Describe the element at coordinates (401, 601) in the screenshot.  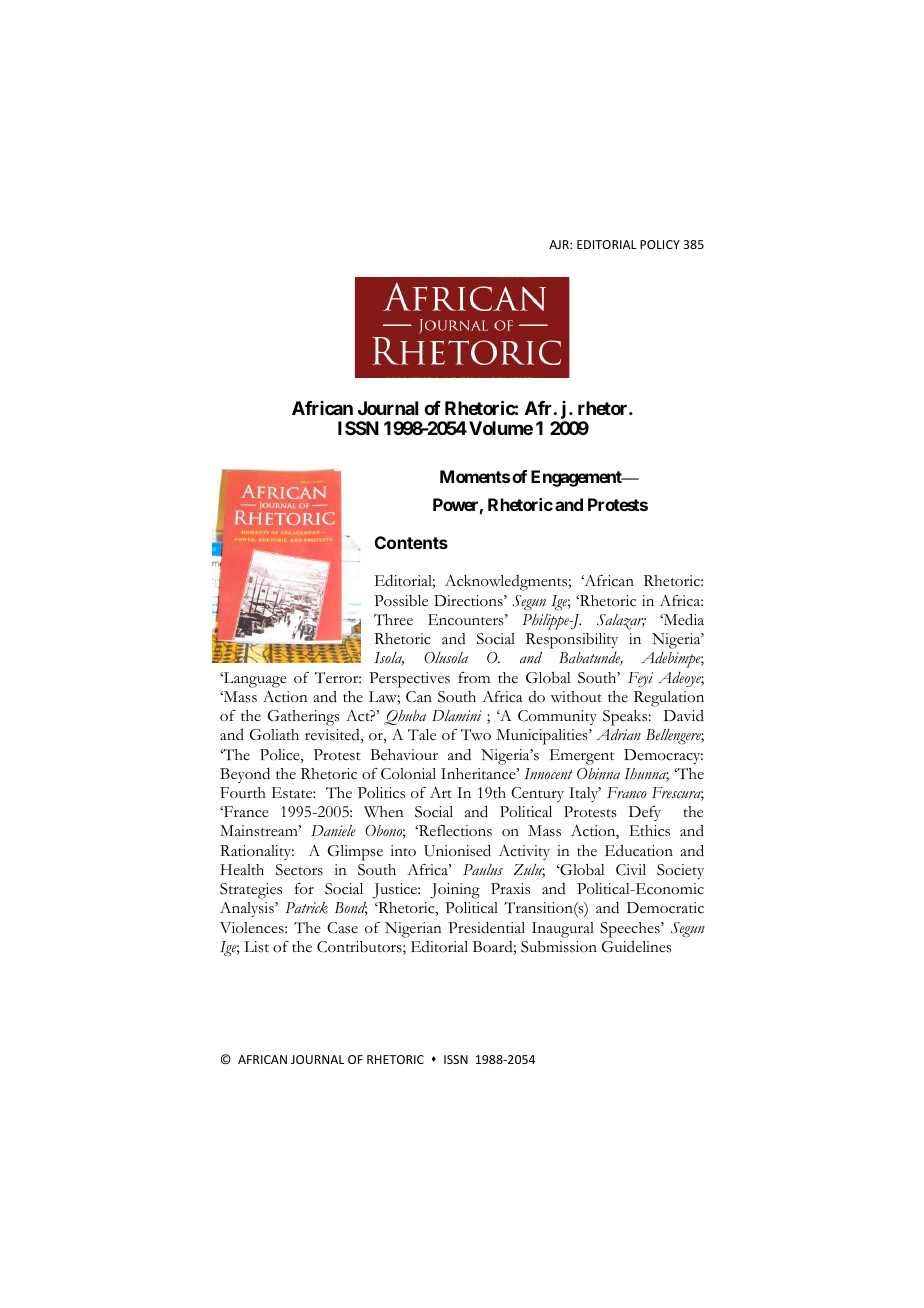
I see `Possible` at that location.
